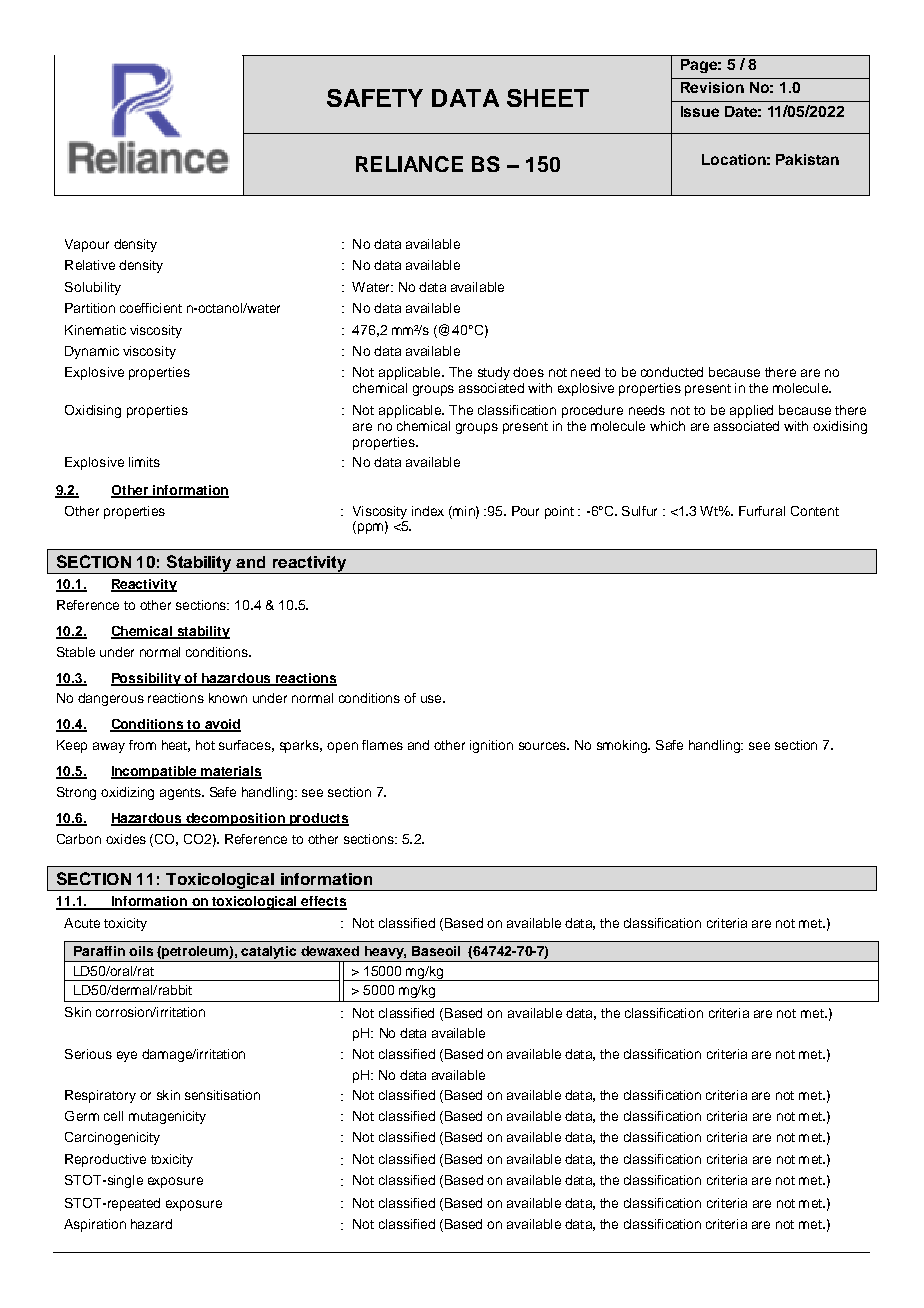 The width and height of the document is (924, 1308). I want to click on Issue, so click(700, 111).
